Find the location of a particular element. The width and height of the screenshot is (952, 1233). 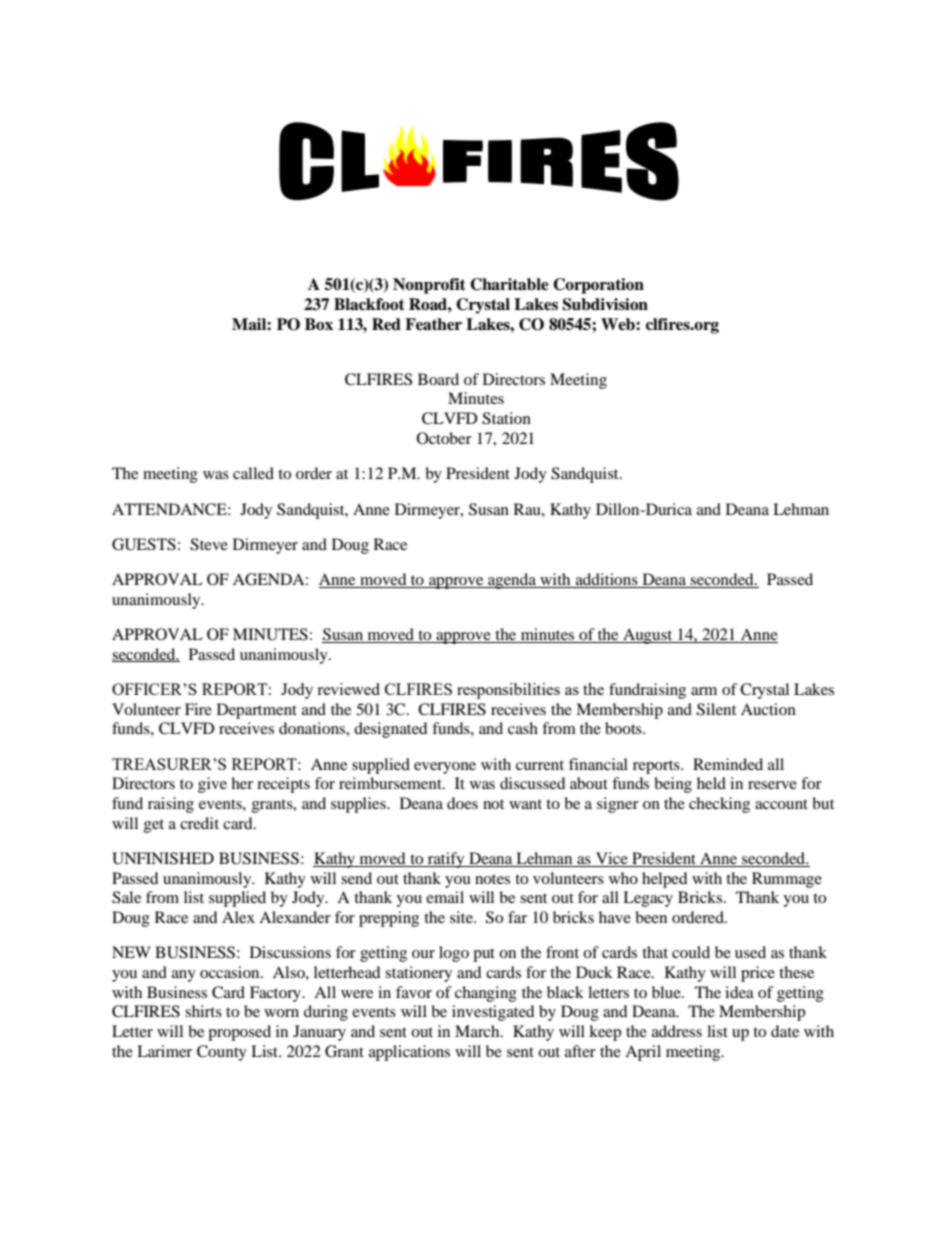

Web is located at coordinates (619, 324).
